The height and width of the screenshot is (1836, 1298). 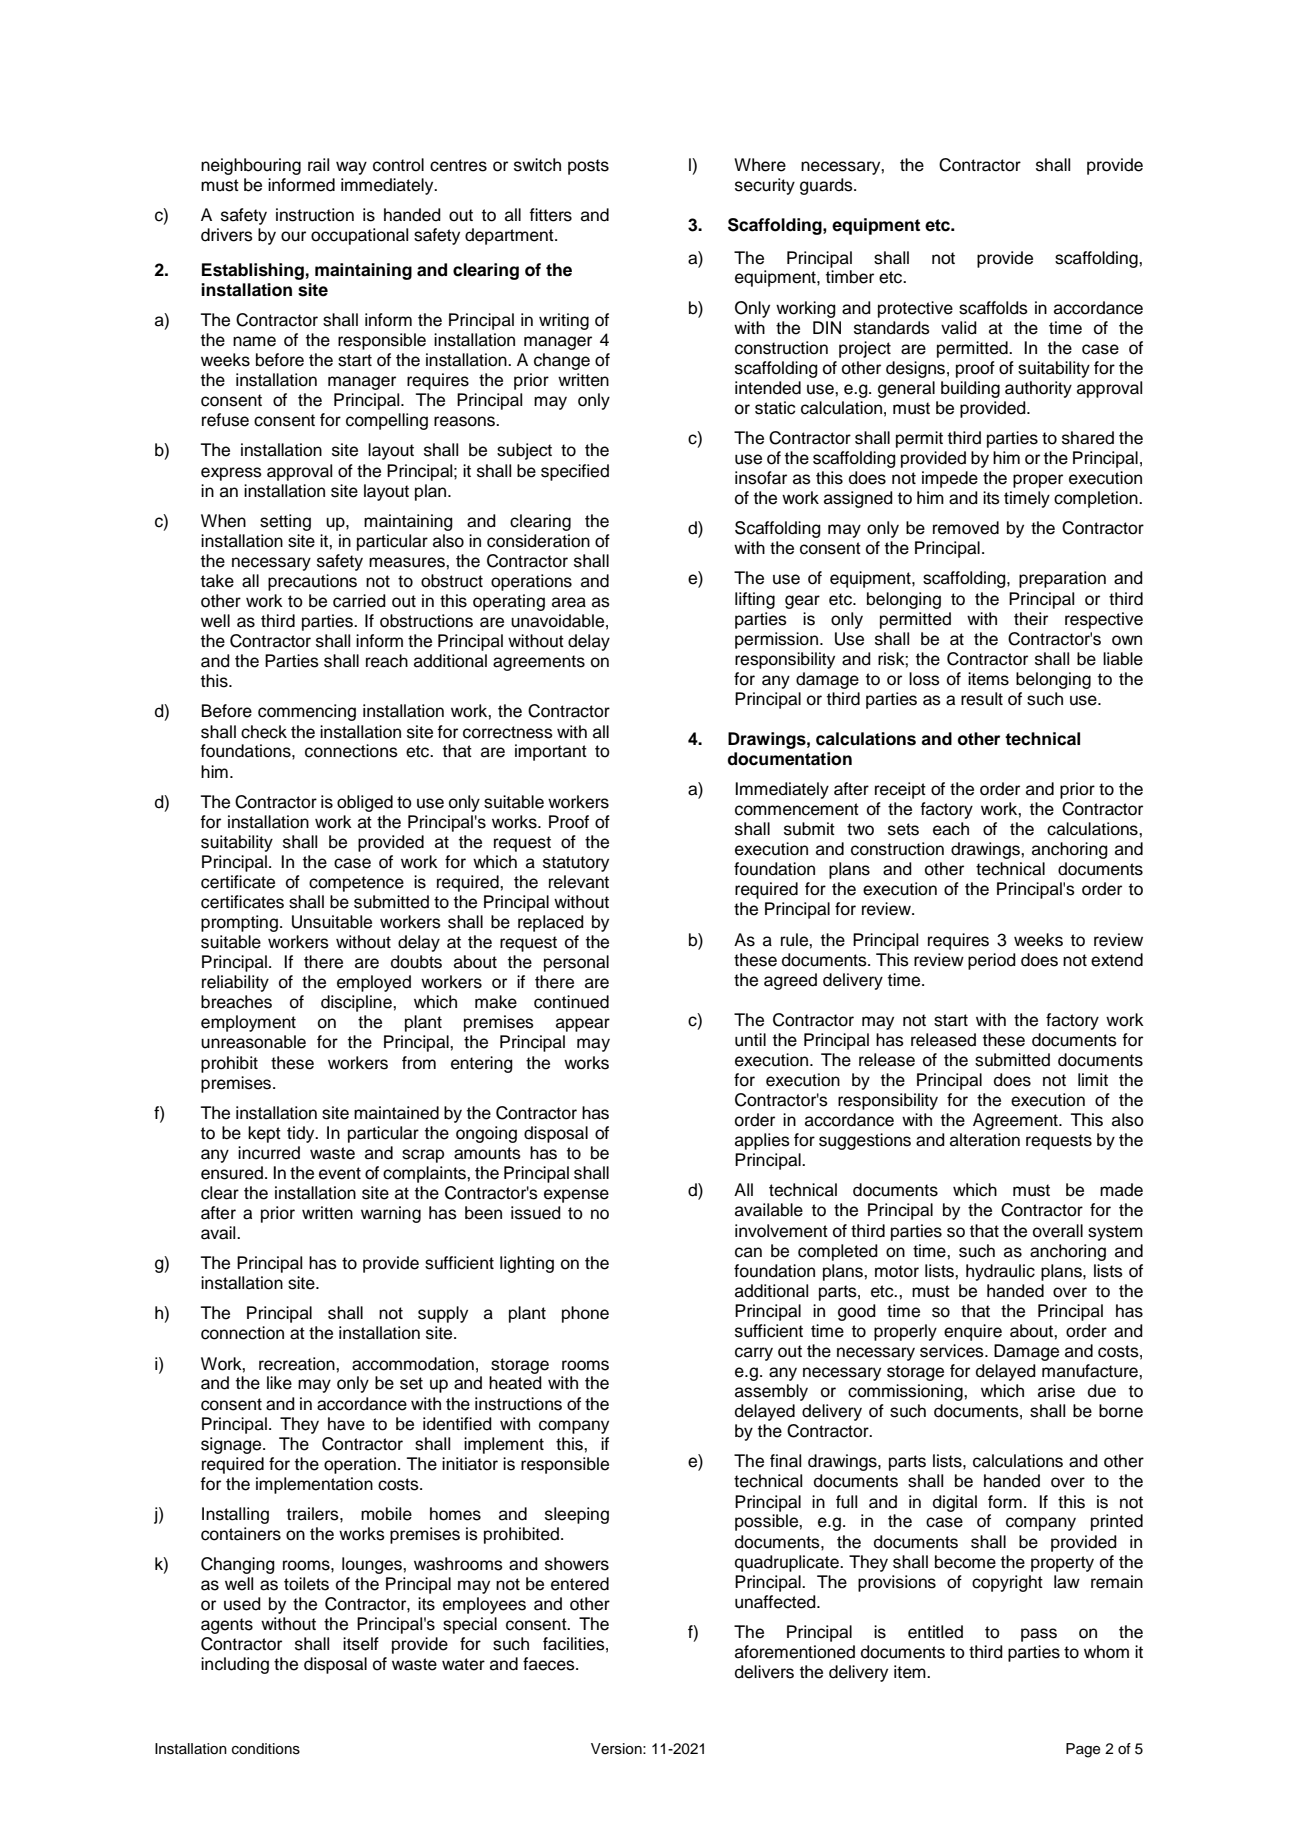 What do you see at coordinates (764, 1672) in the screenshot?
I see `delivers` at bounding box center [764, 1672].
